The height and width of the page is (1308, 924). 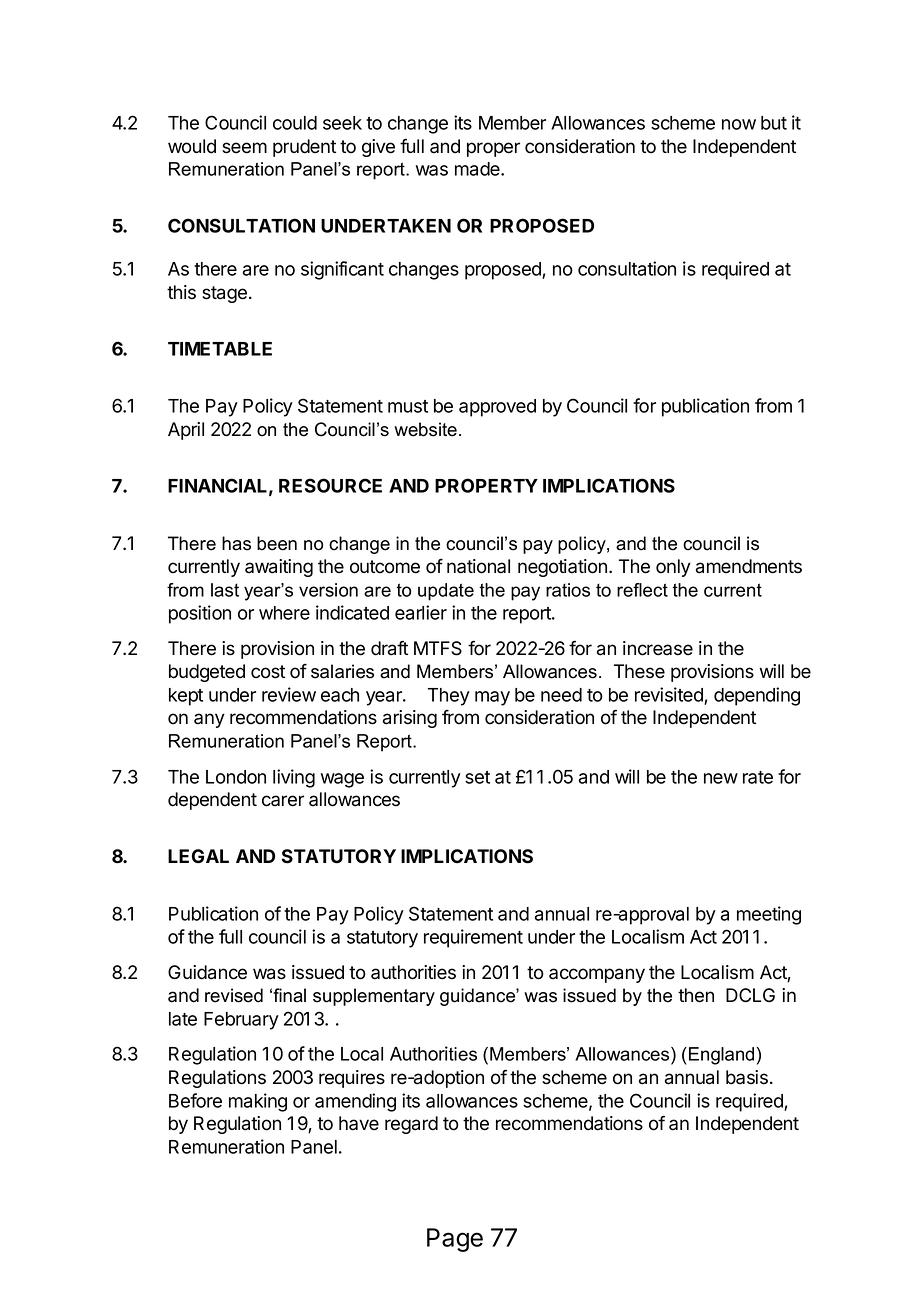 I want to click on set, so click(x=477, y=777).
